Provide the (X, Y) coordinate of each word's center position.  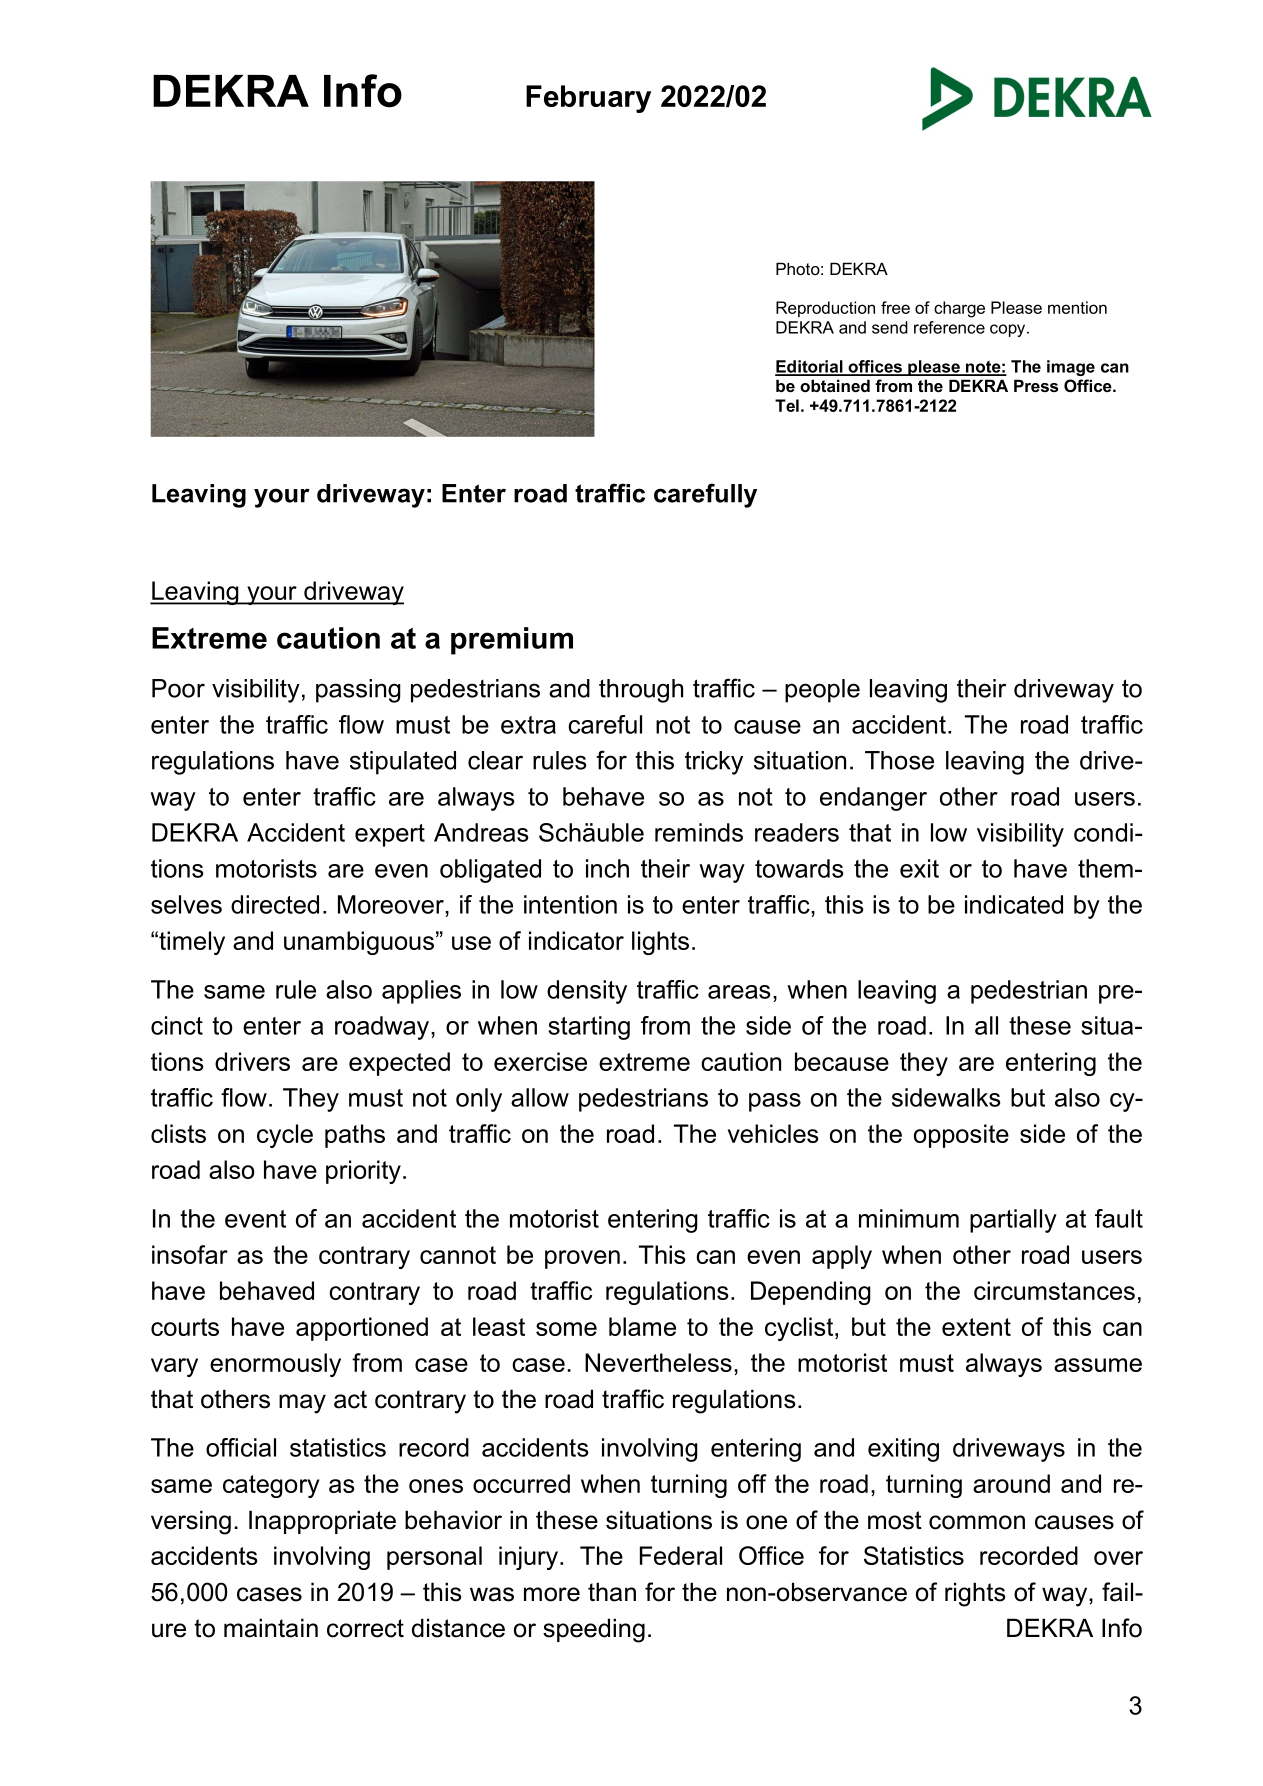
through (641, 691)
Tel (787, 405)
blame (642, 1326)
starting (589, 1028)
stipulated (403, 763)
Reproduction (825, 309)
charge (959, 309)
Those (899, 760)
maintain (271, 1628)
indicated (1014, 904)
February (588, 99)
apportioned (362, 1329)
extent (976, 1327)
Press (1036, 385)
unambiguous (359, 943)
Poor (178, 688)
